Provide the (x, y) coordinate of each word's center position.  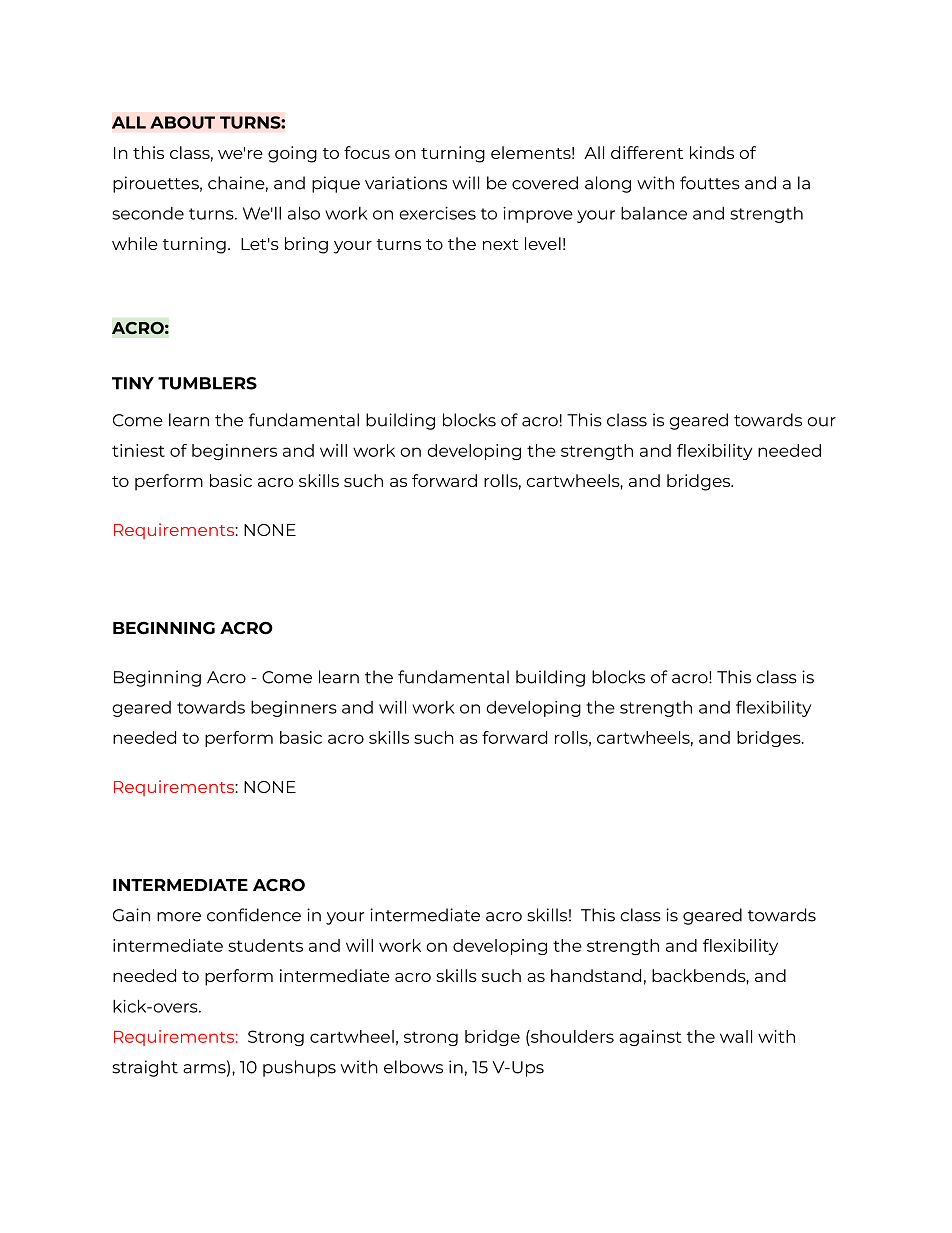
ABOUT (182, 122)
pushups (299, 1068)
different (647, 152)
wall (736, 1036)
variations (406, 183)
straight (145, 1068)
